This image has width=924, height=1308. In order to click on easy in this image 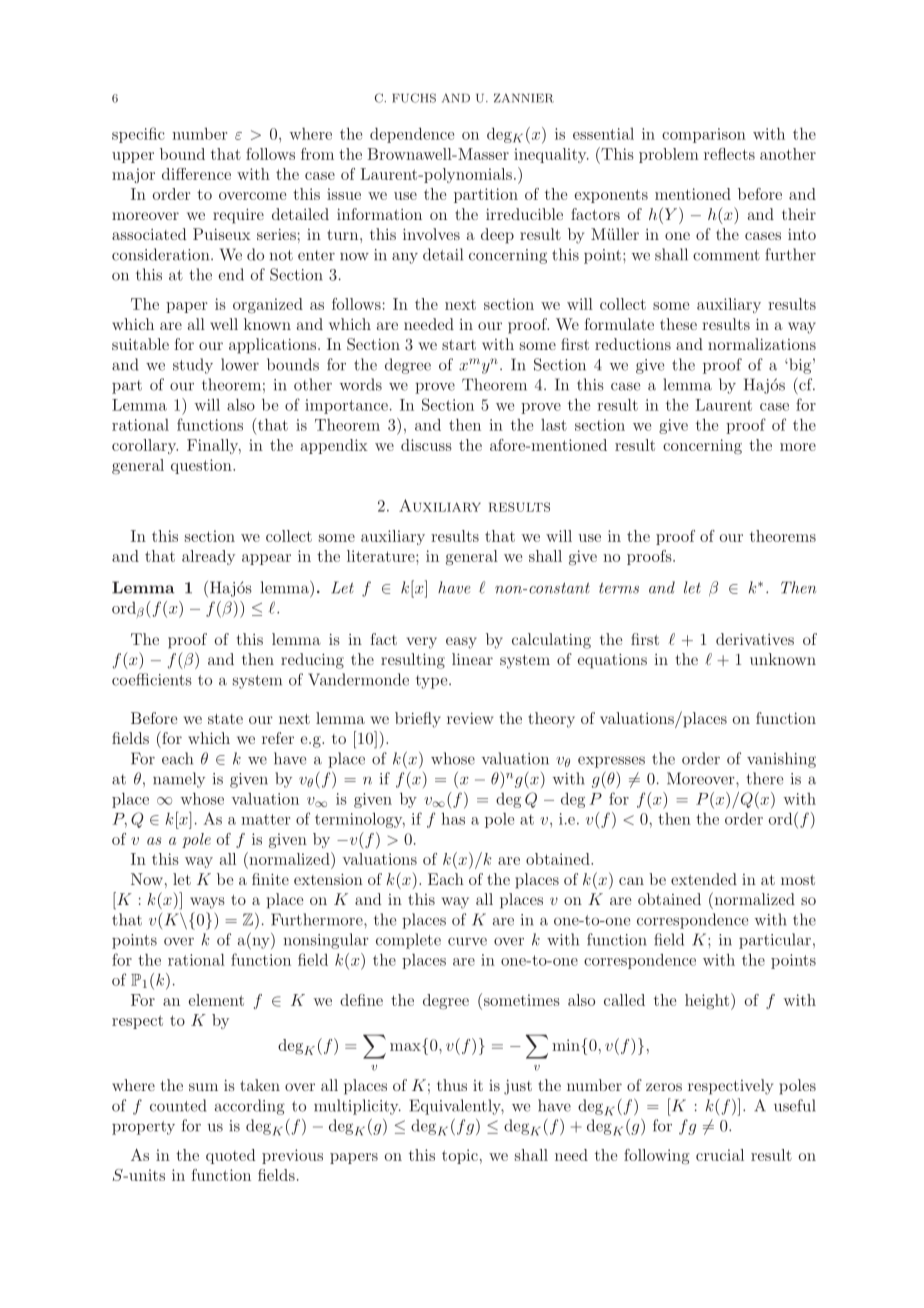, I will do `click(461, 643)`.
